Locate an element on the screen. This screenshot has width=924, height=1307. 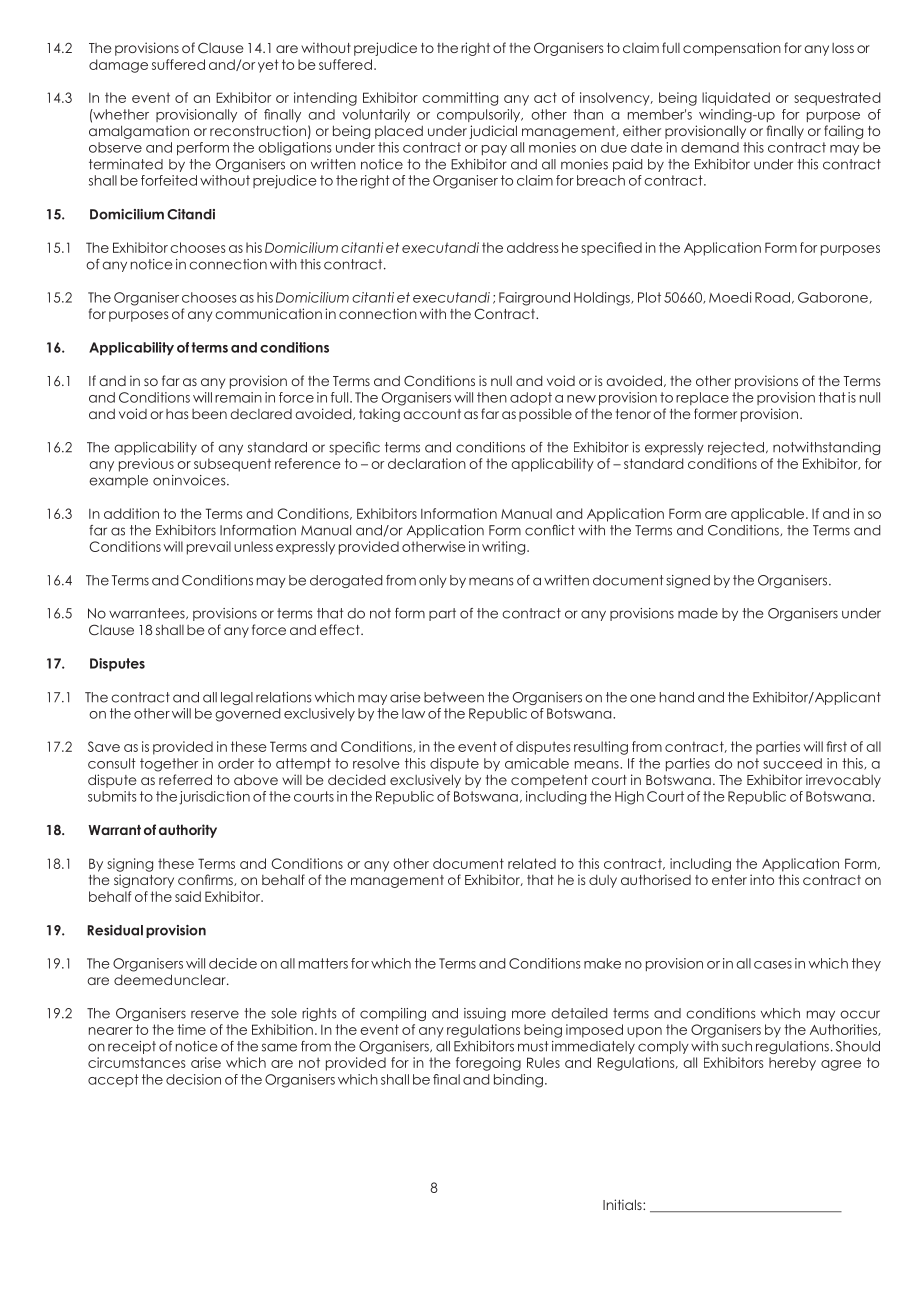
between is located at coordinates (454, 697).
